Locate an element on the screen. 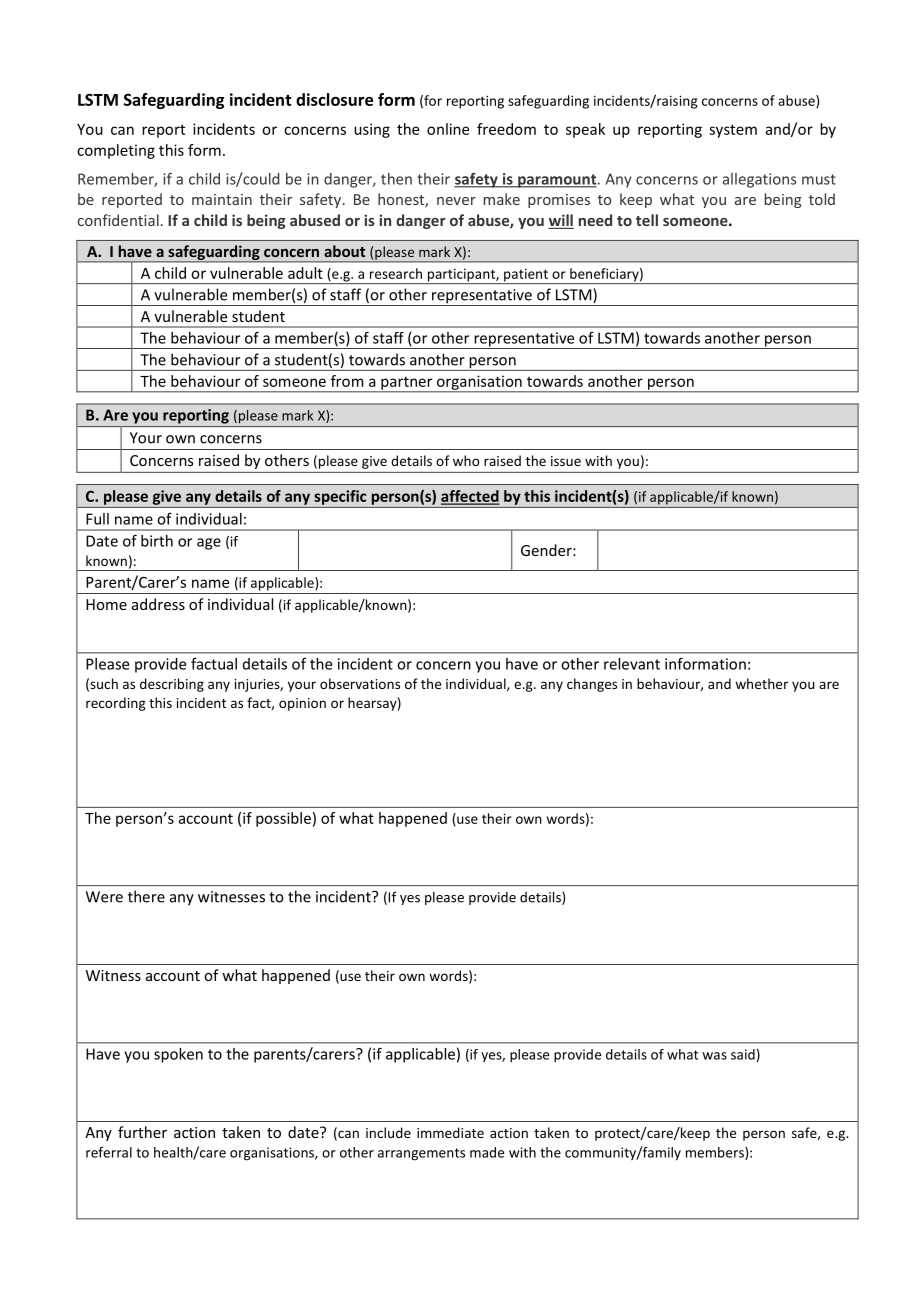  observations is located at coordinates (360, 683).
